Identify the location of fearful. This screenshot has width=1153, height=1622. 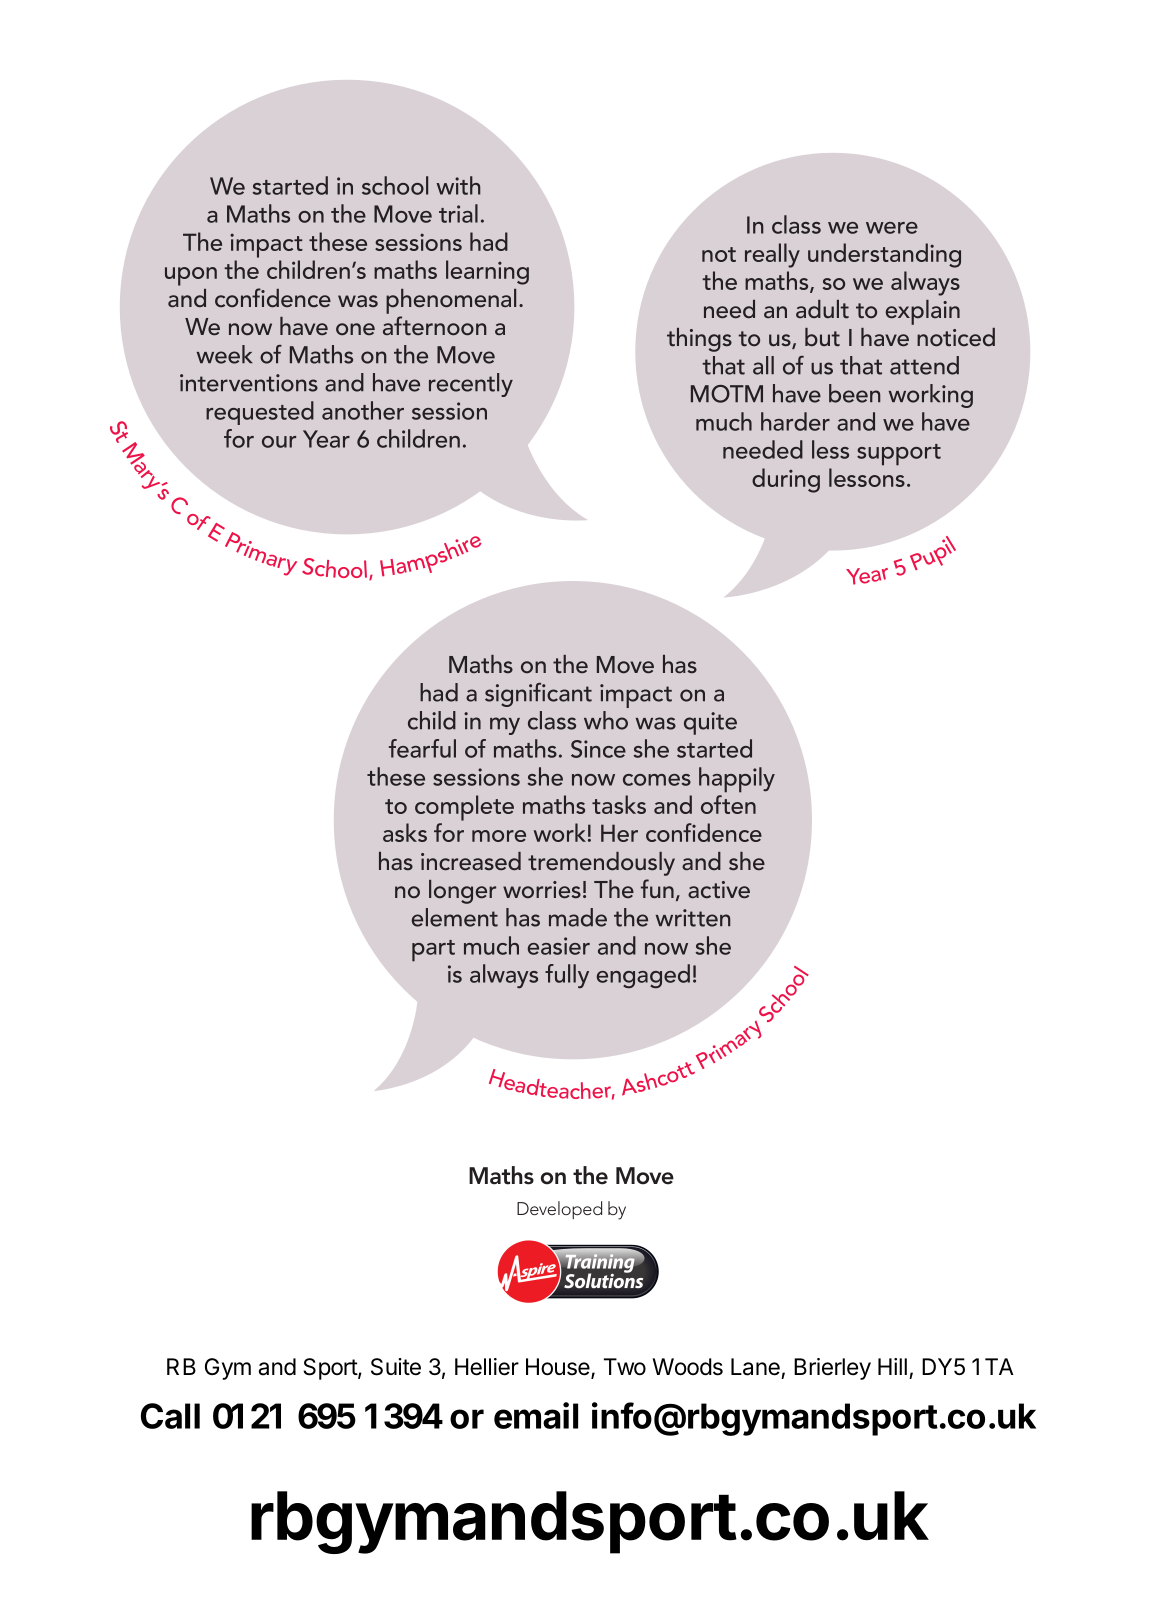
(422, 748).
